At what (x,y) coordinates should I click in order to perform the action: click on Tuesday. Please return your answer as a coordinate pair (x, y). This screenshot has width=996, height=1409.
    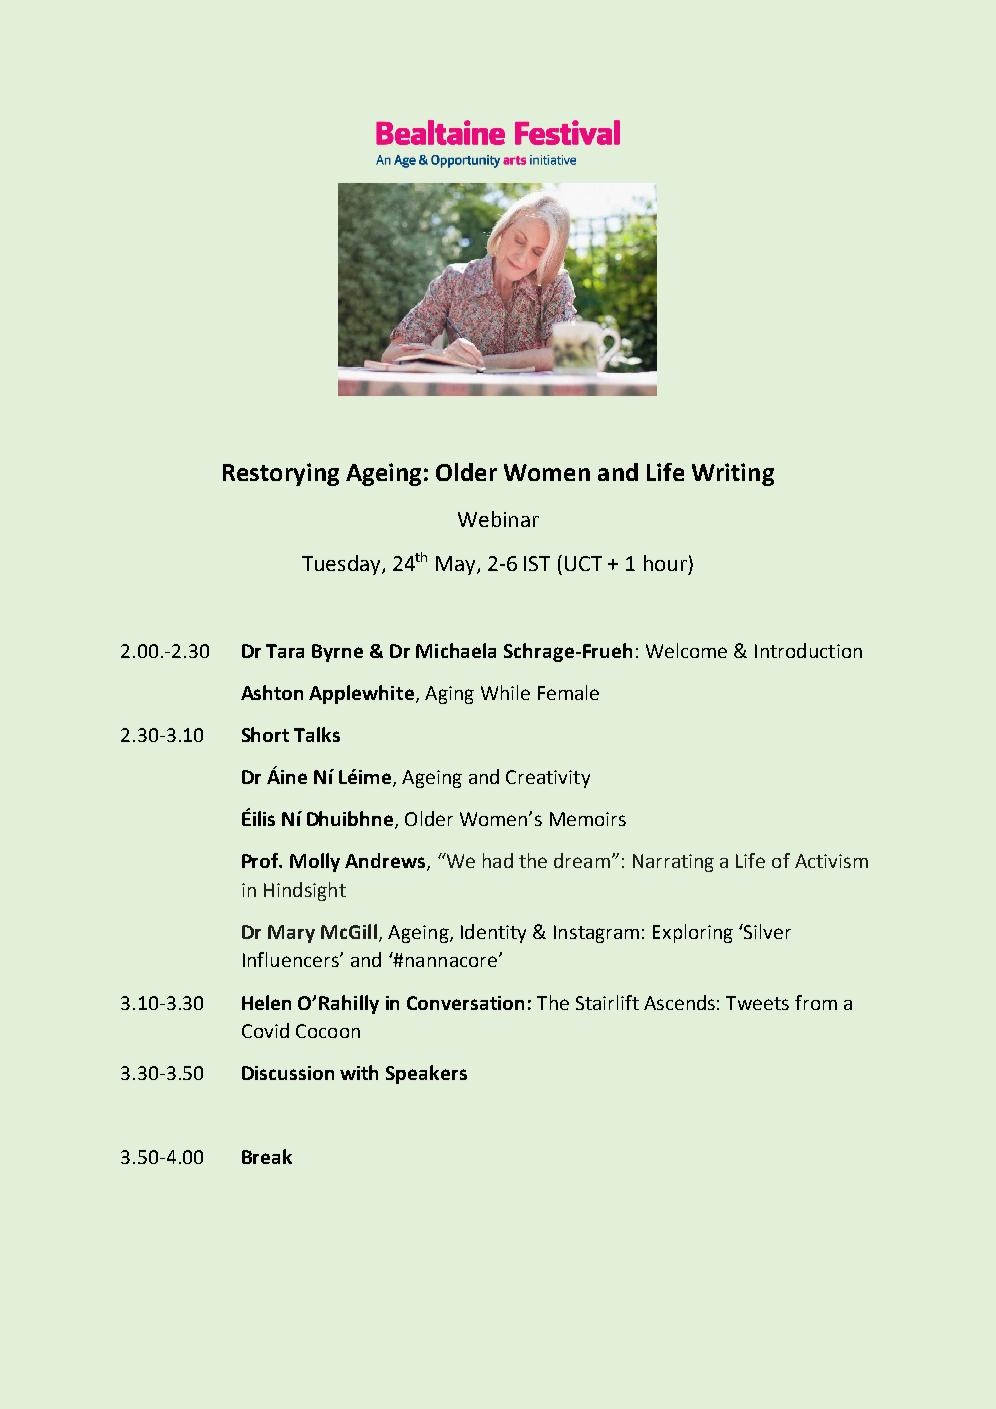
    Looking at the image, I should click on (342, 565).
